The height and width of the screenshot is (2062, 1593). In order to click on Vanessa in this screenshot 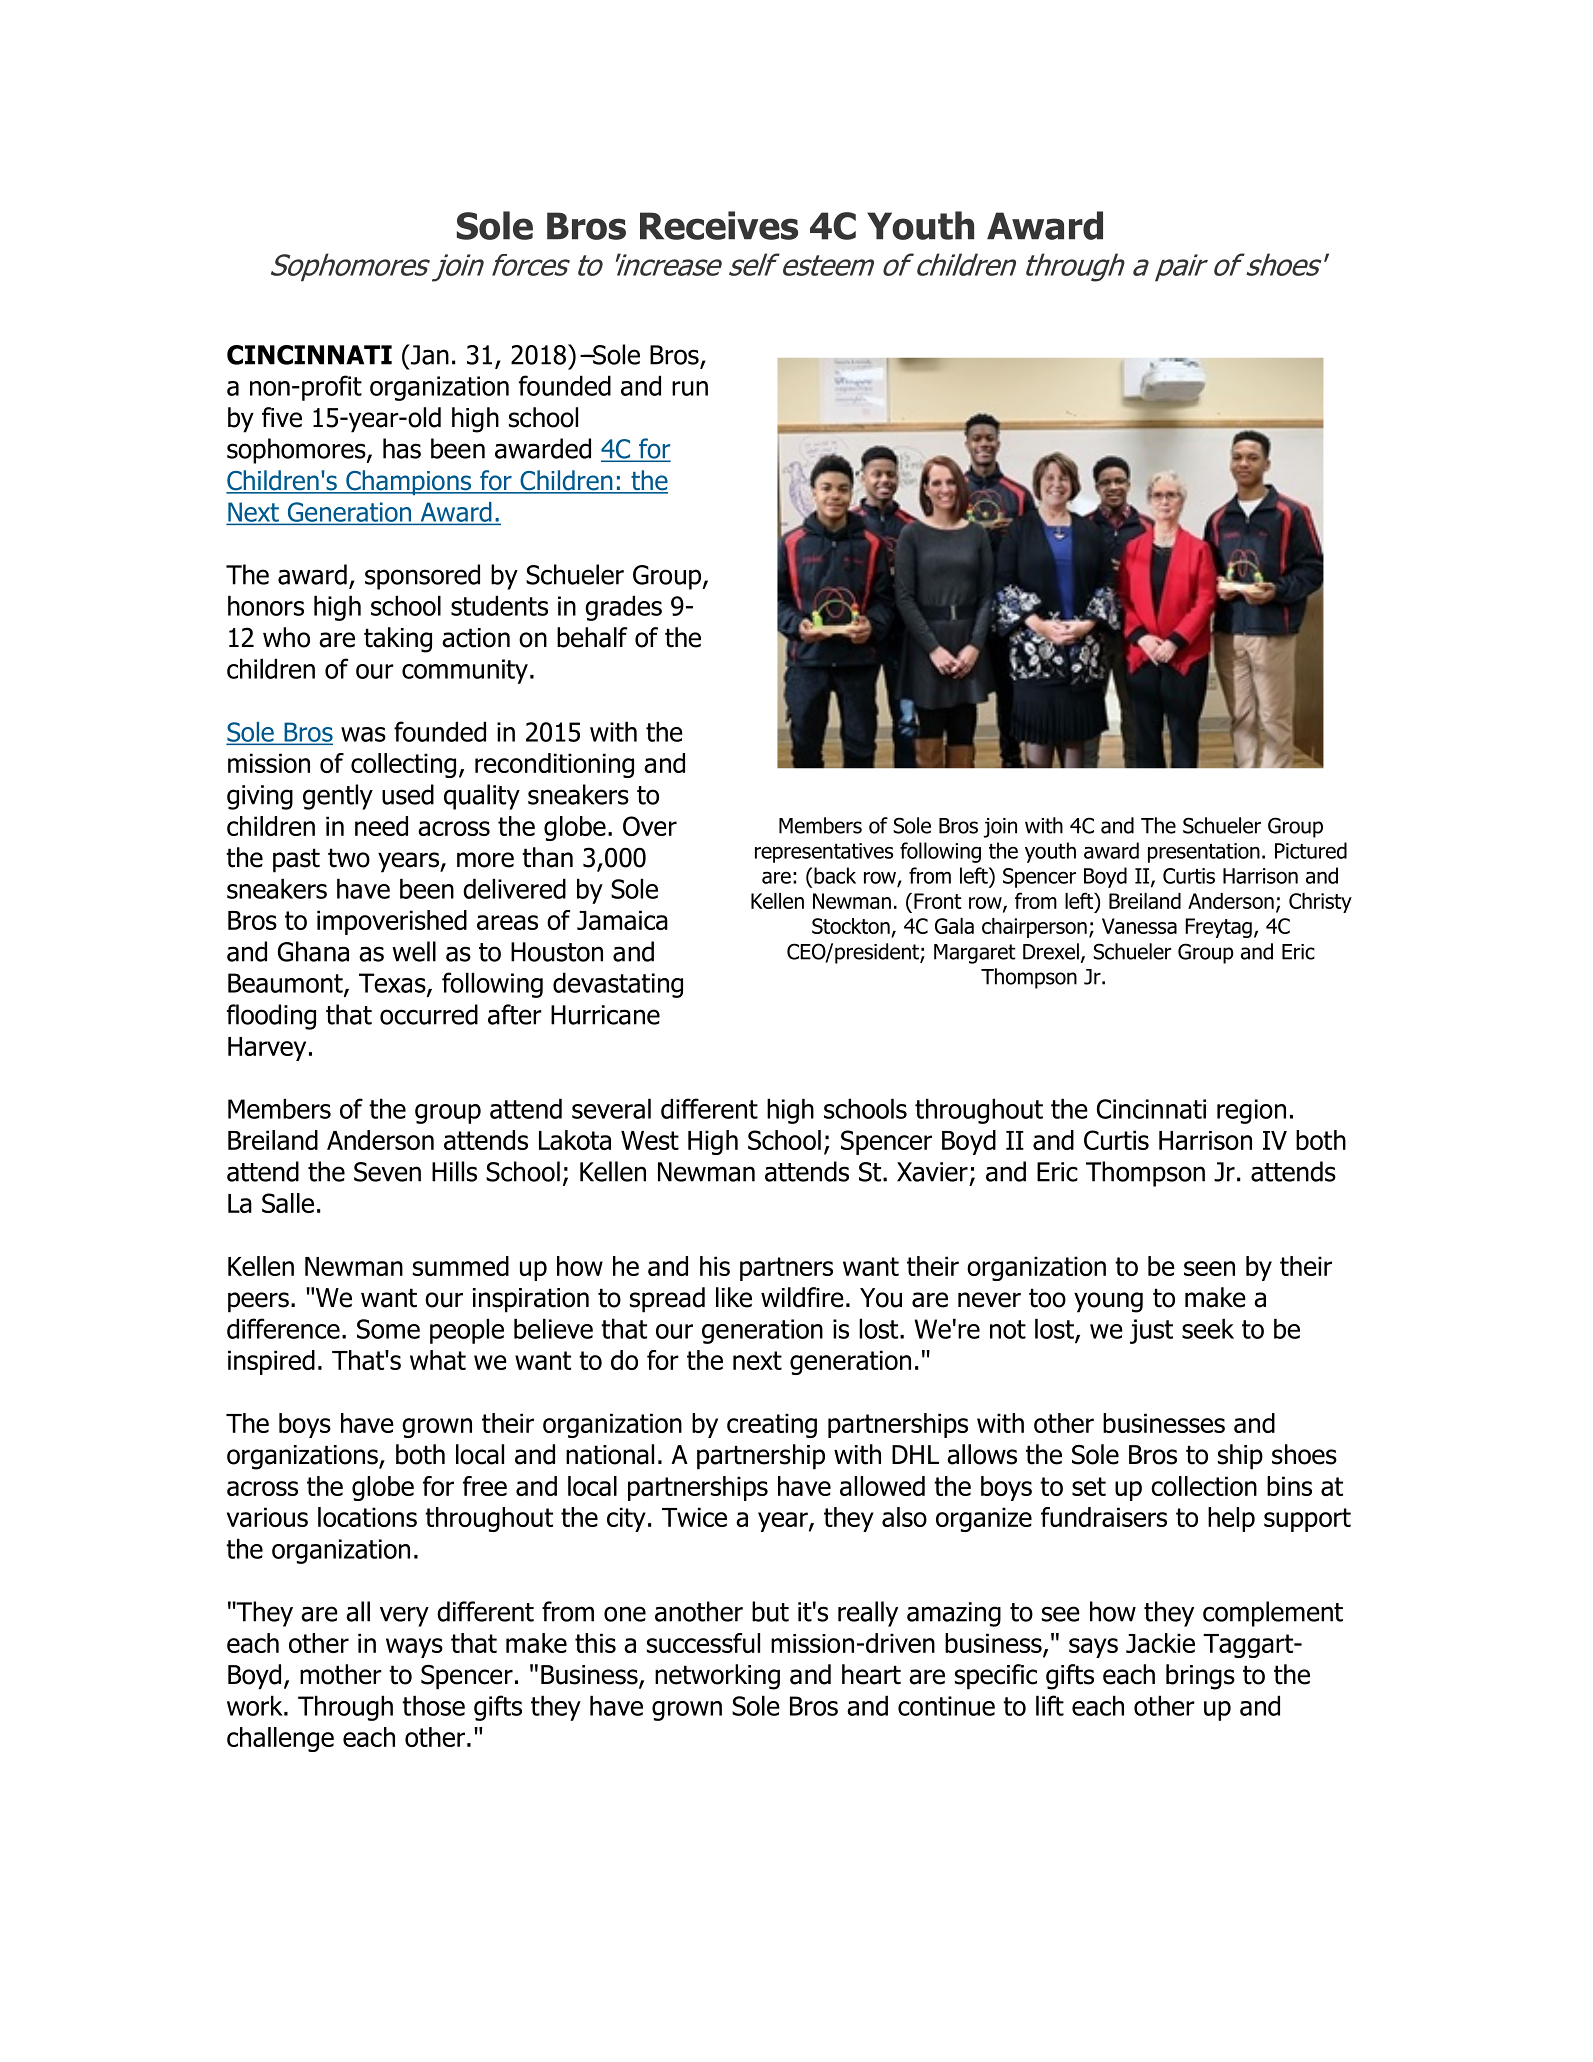, I will do `click(1139, 926)`.
